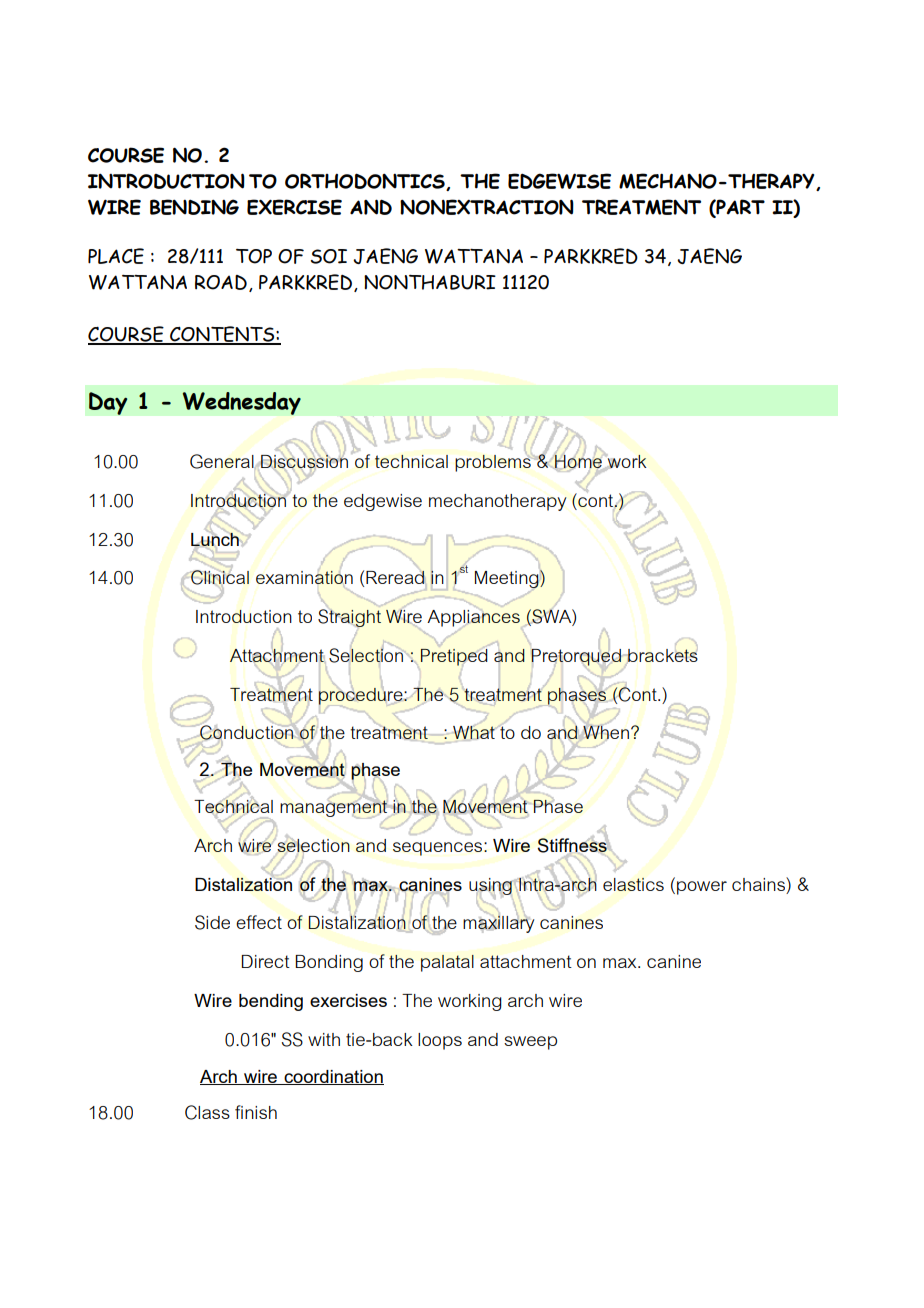 The height and width of the image is (1308, 924). What do you see at coordinates (207, 1112) in the image?
I see `Class` at bounding box center [207, 1112].
